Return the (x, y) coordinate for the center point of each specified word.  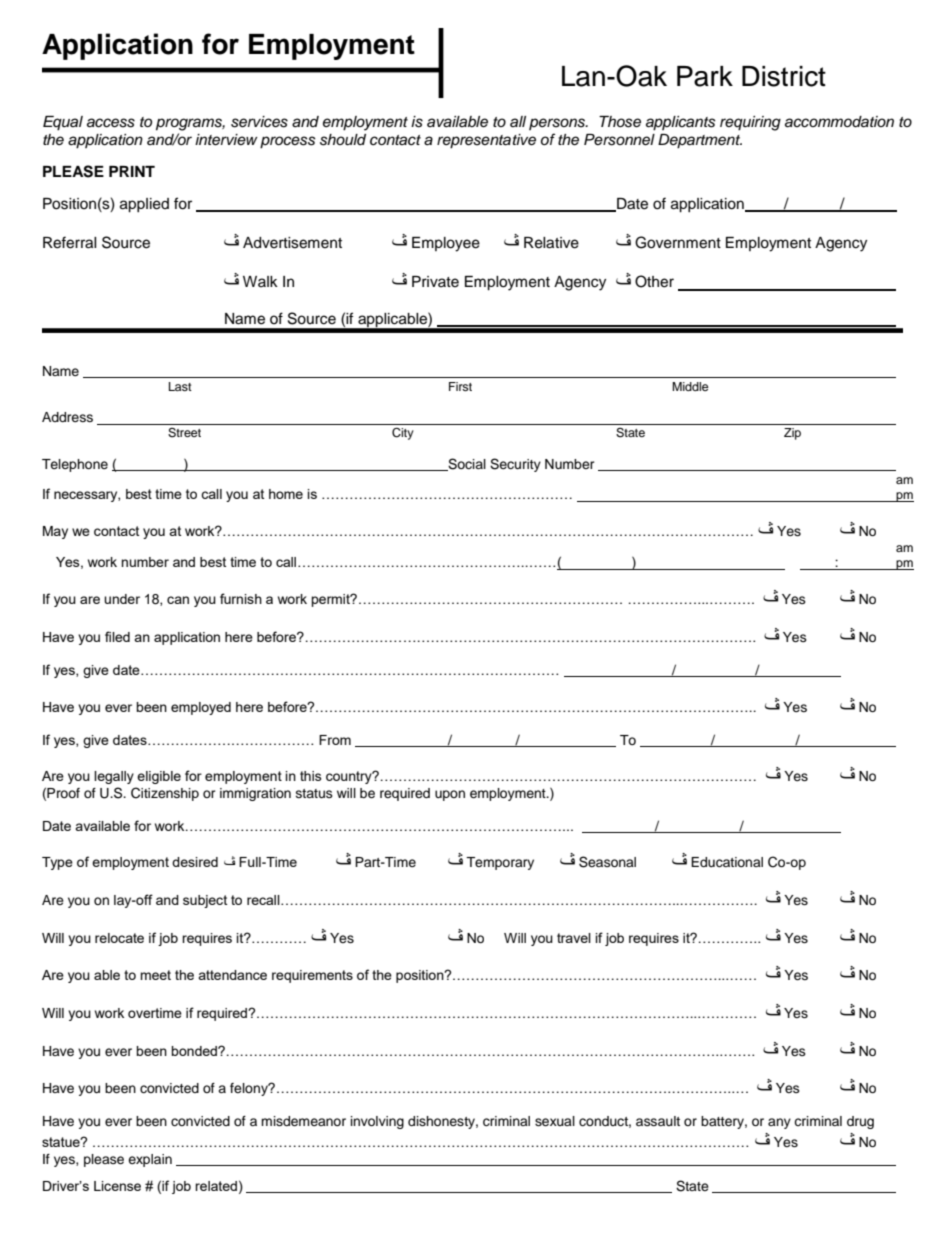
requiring (750, 123)
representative (486, 141)
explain (150, 1160)
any (779, 1123)
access (111, 123)
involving (377, 1122)
